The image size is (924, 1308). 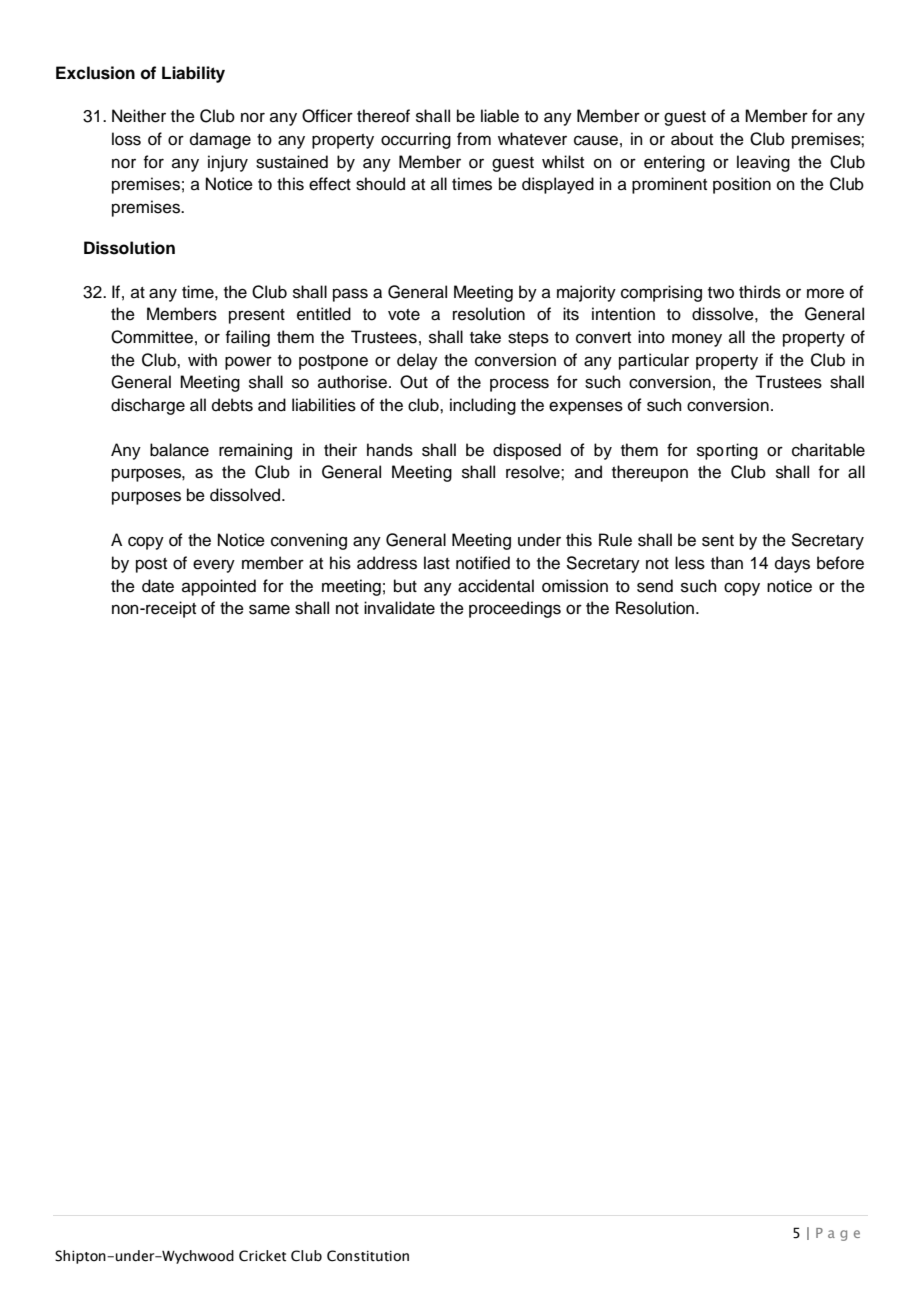 What do you see at coordinates (368, 1256) in the screenshot?
I see `Constitution` at bounding box center [368, 1256].
